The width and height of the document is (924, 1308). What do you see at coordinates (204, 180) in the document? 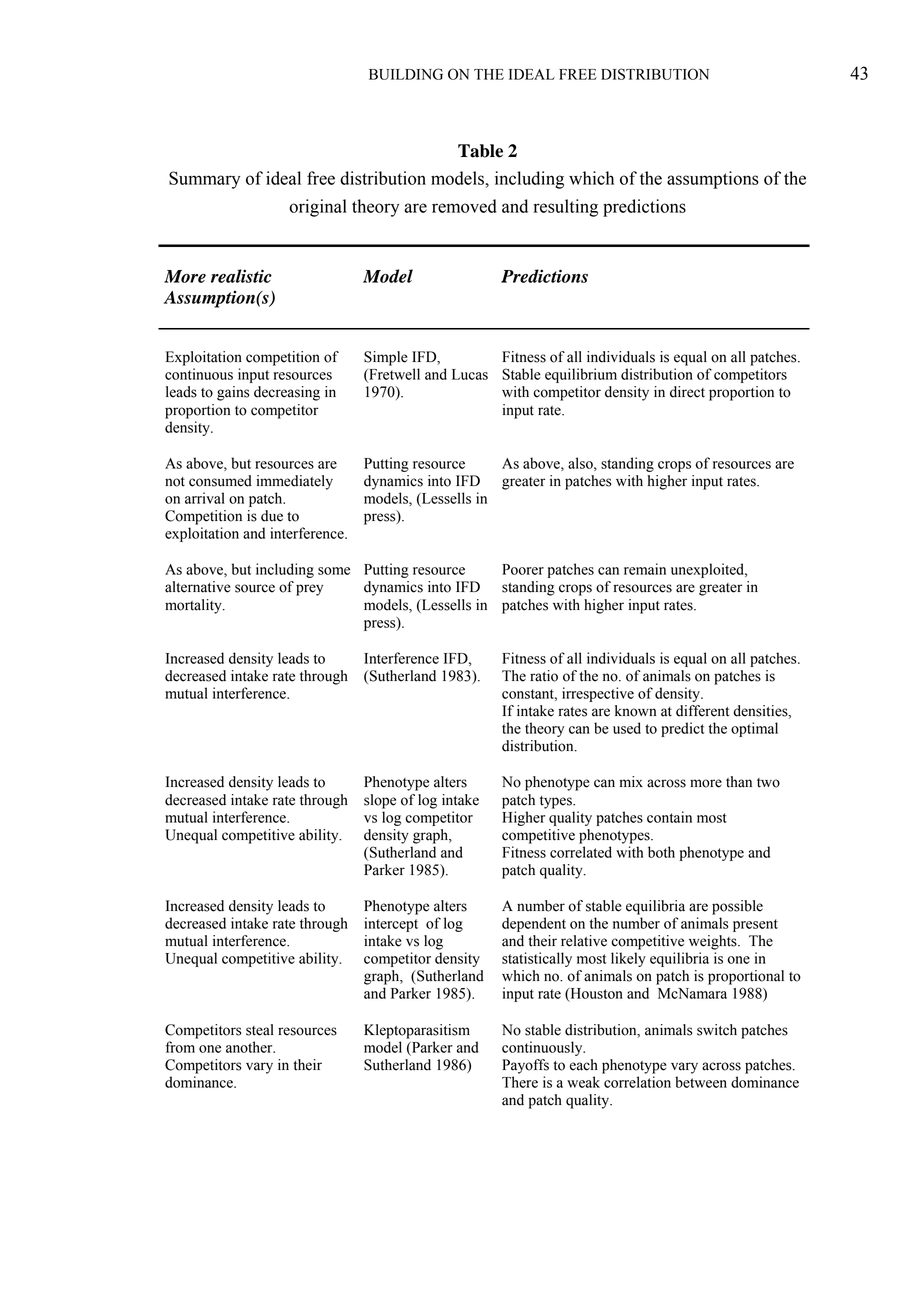
I see `Summary` at bounding box center [204, 180].
